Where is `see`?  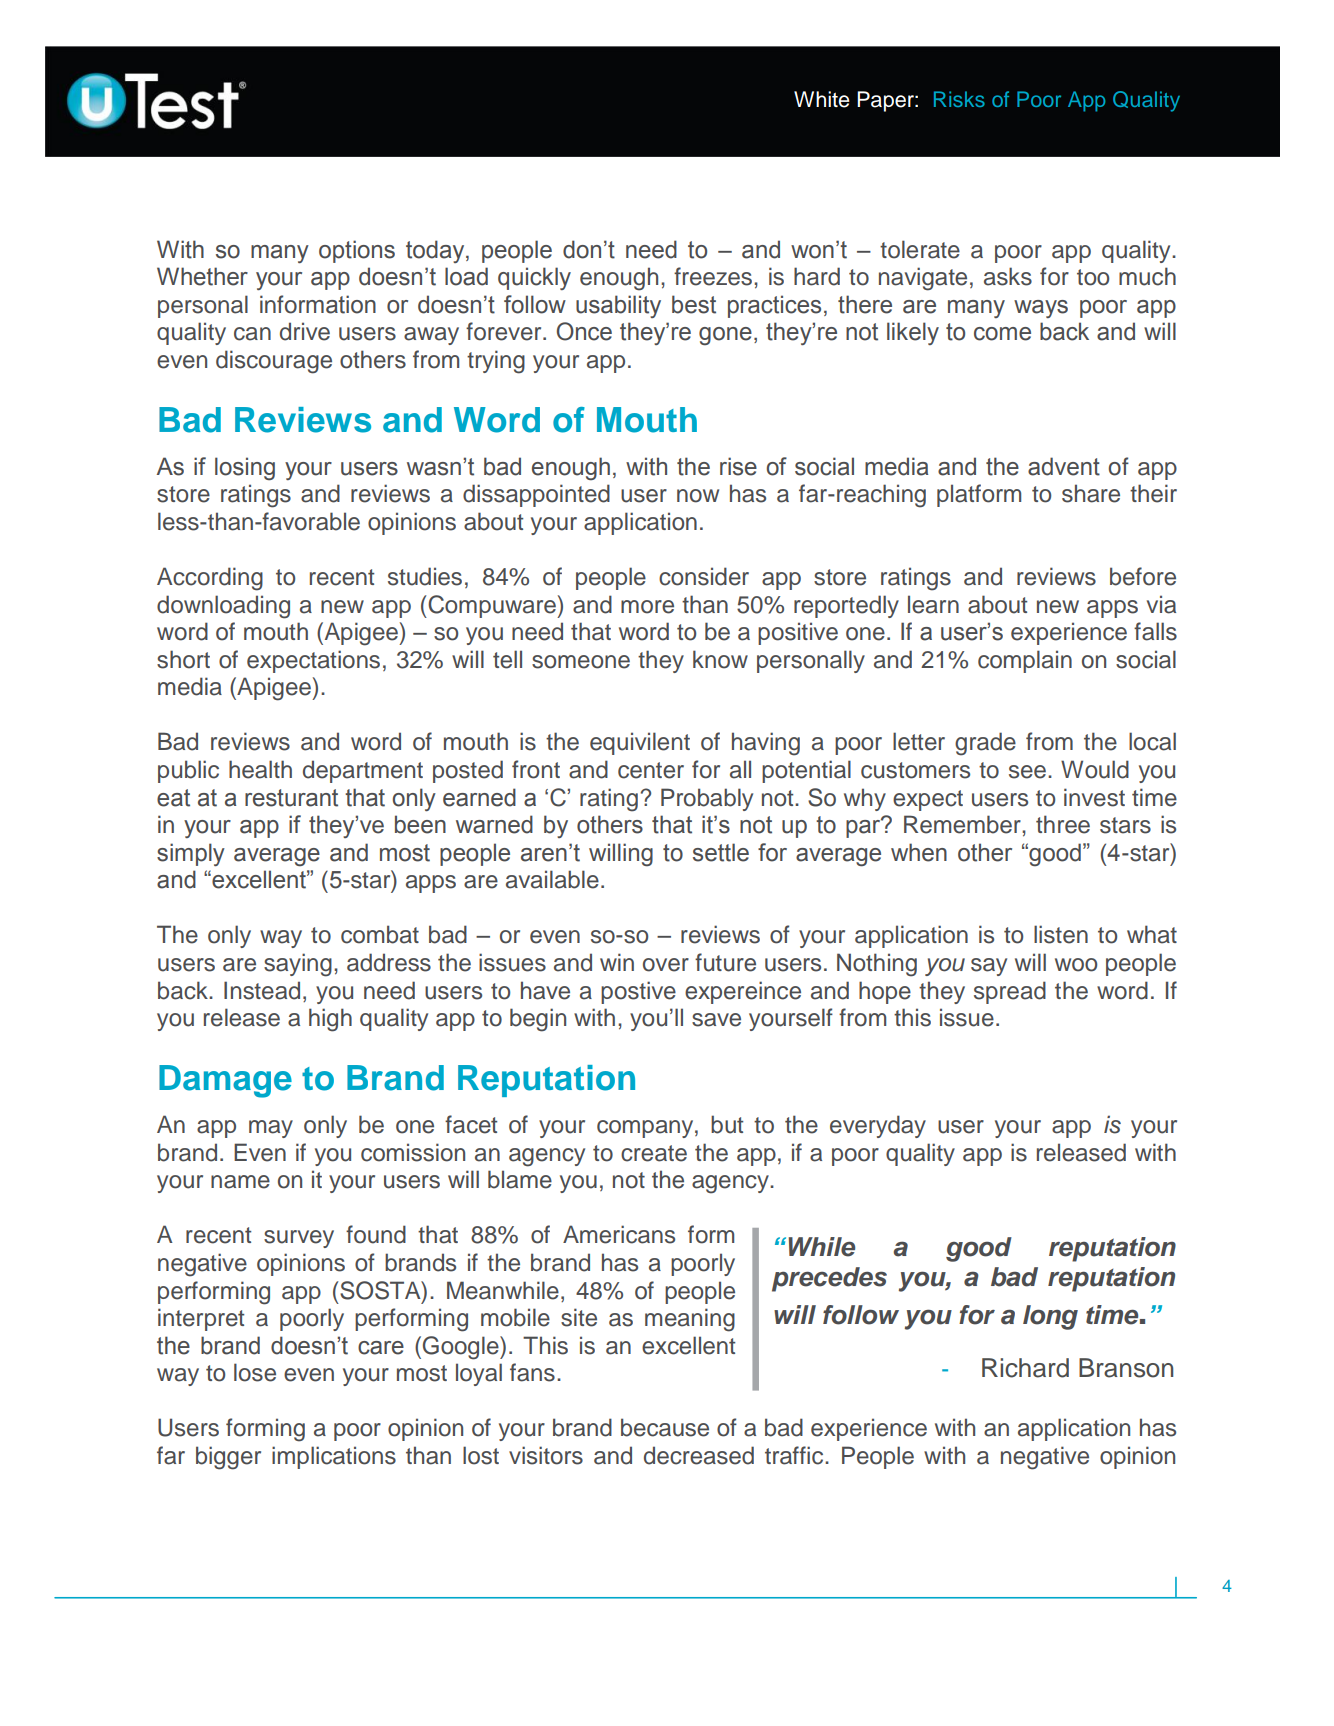
see is located at coordinates (1029, 772).
